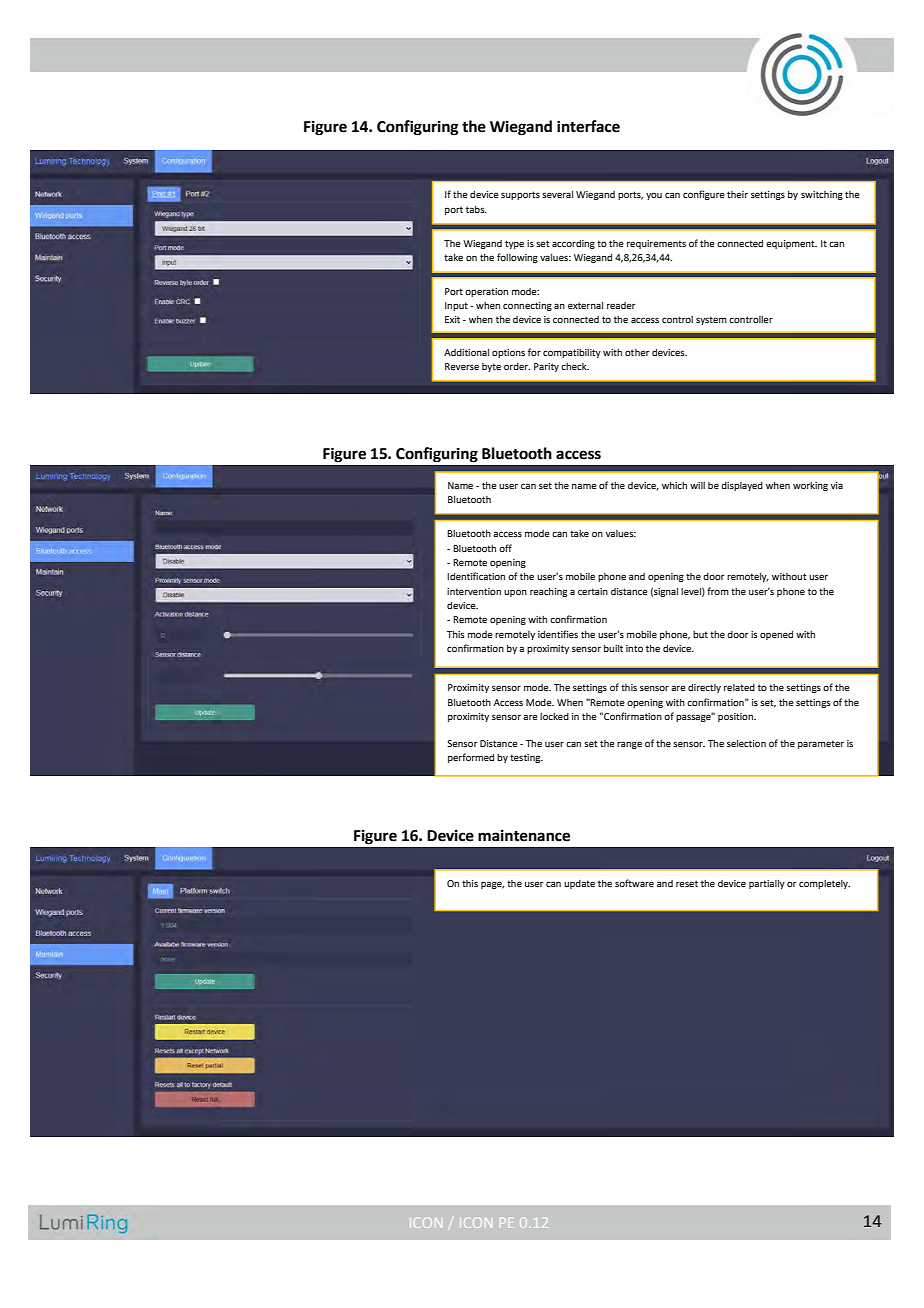  Describe the element at coordinates (593, 591) in the image. I see `certain` at that location.
